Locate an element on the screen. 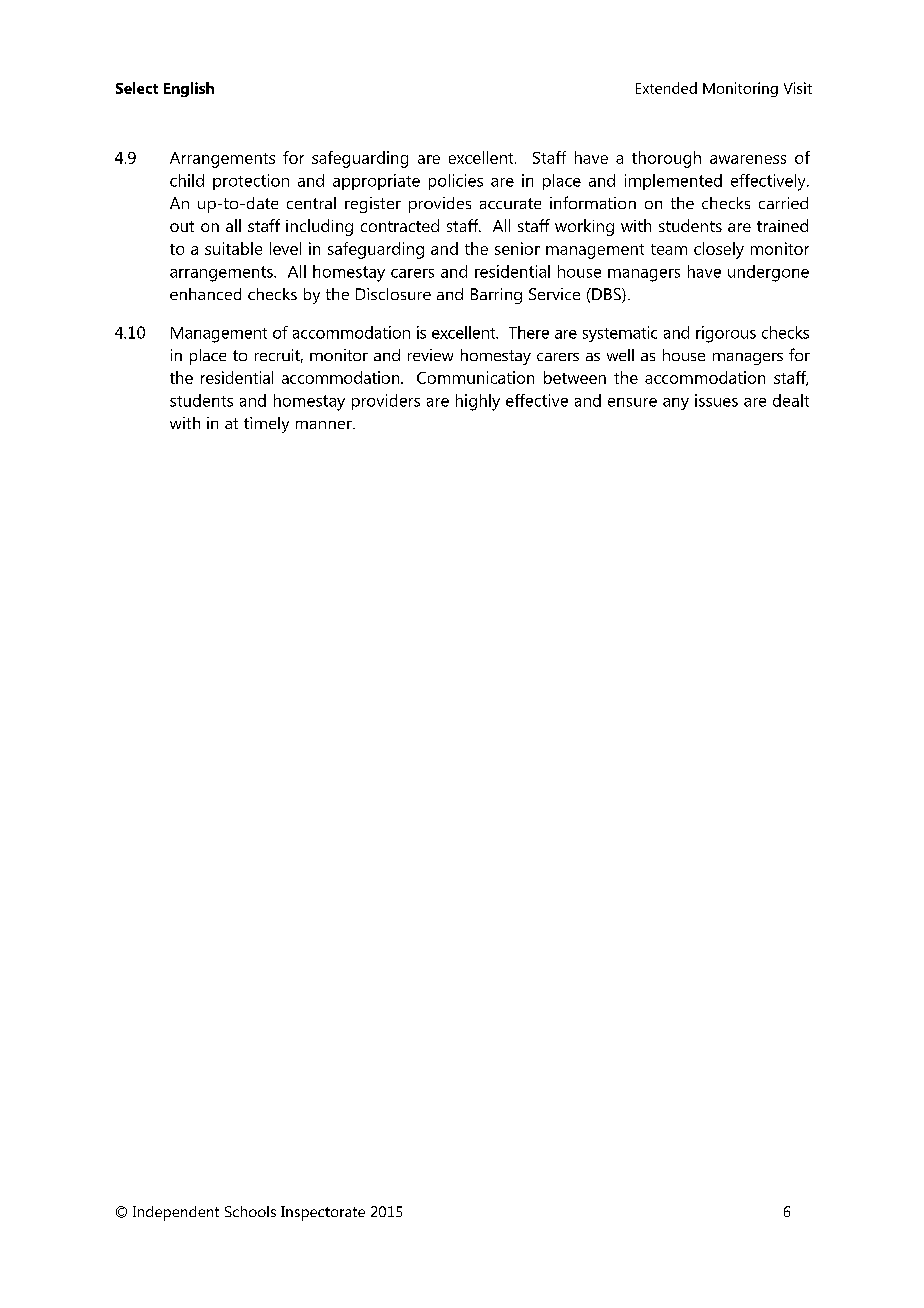 The height and width of the screenshot is (1308, 924). timely is located at coordinates (266, 425).
